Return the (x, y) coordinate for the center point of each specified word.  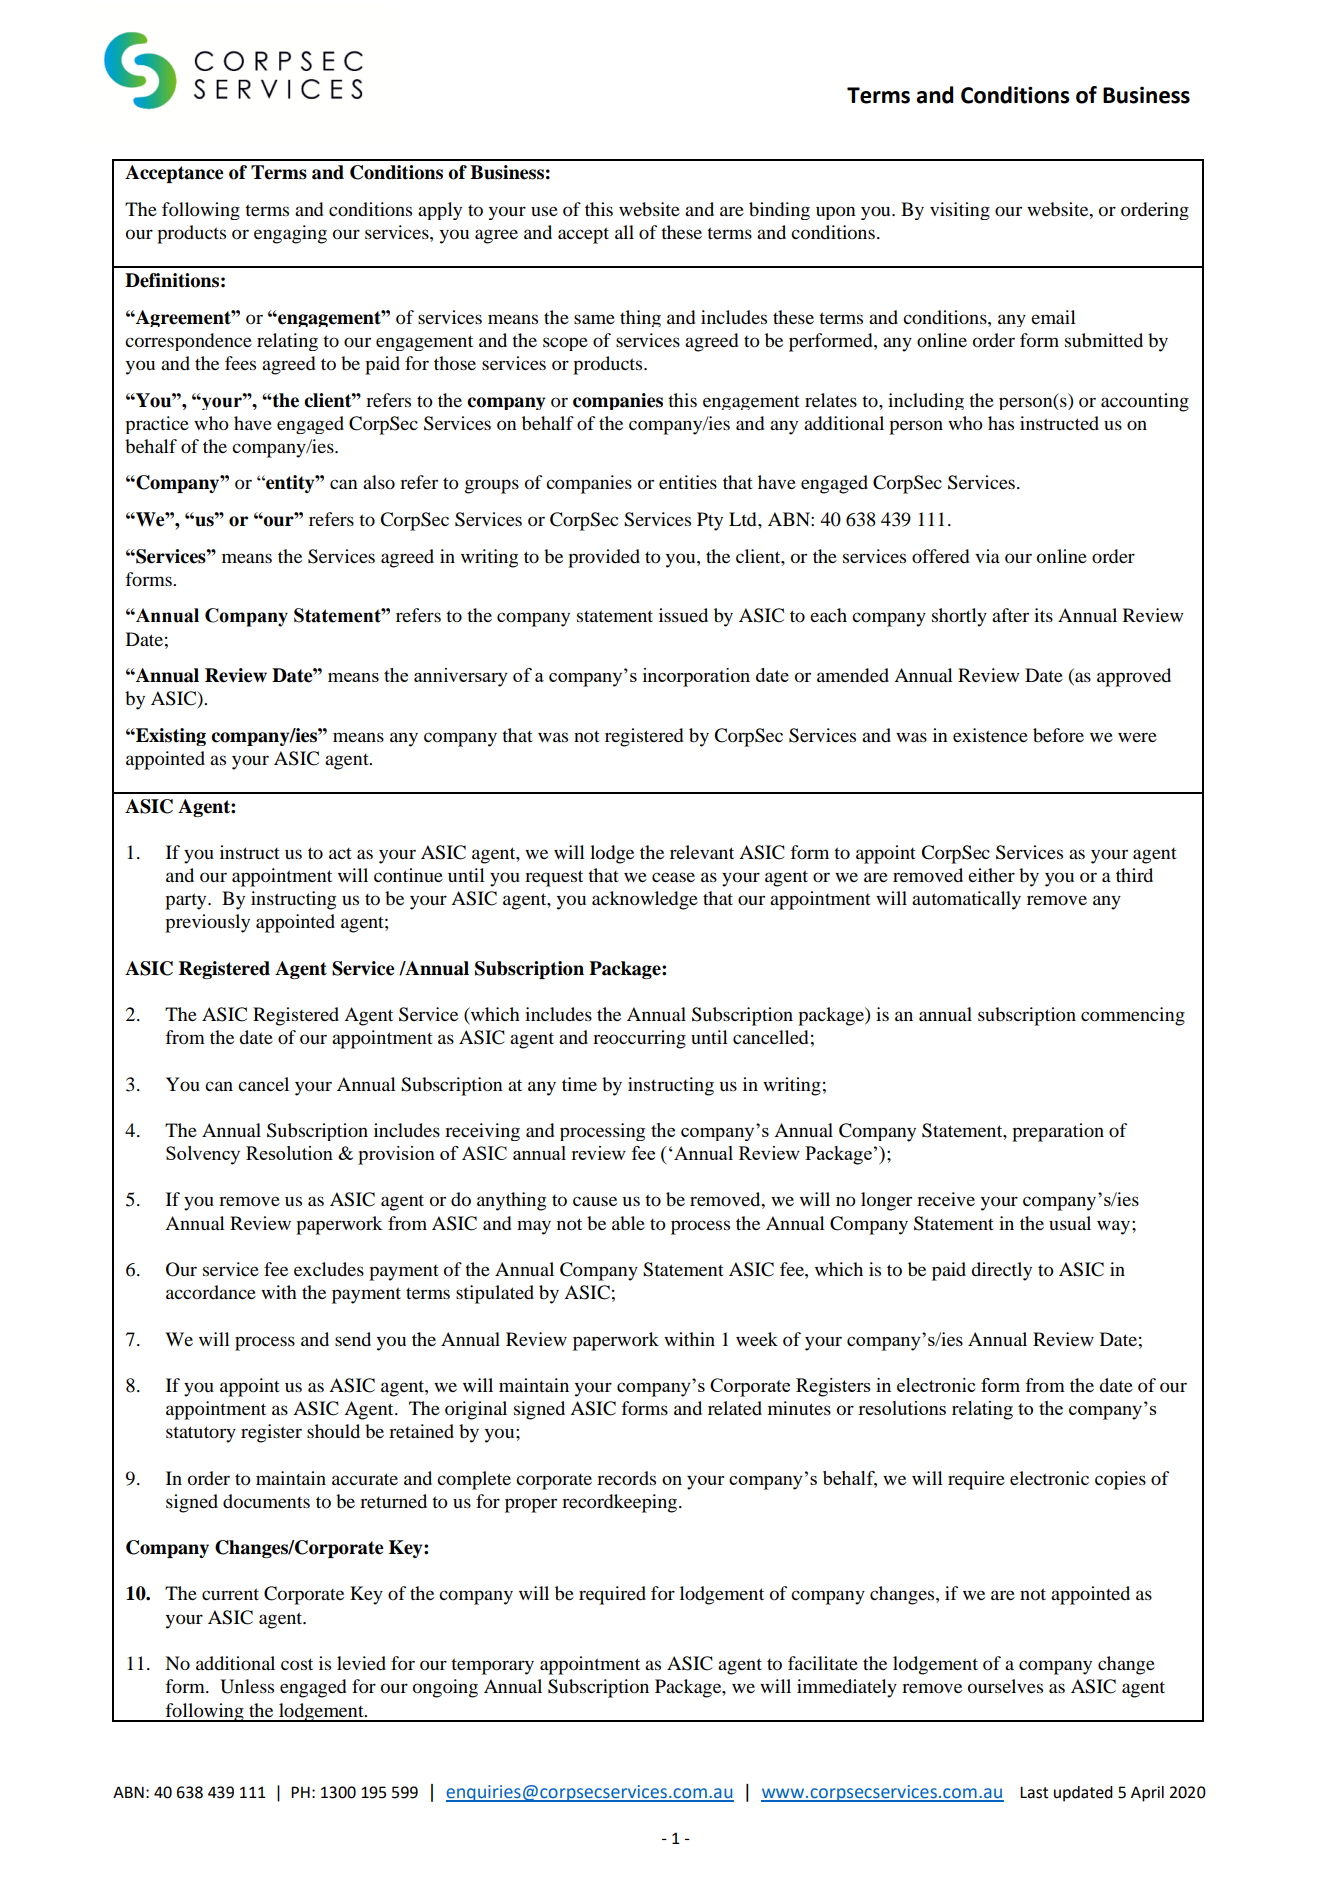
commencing (1133, 1016)
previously (207, 923)
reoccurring (639, 1039)
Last (1034, 1792)
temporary (492, 1666)
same (594, 319)
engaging (290, 234)
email (1053, 317)
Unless (247, 1686)
